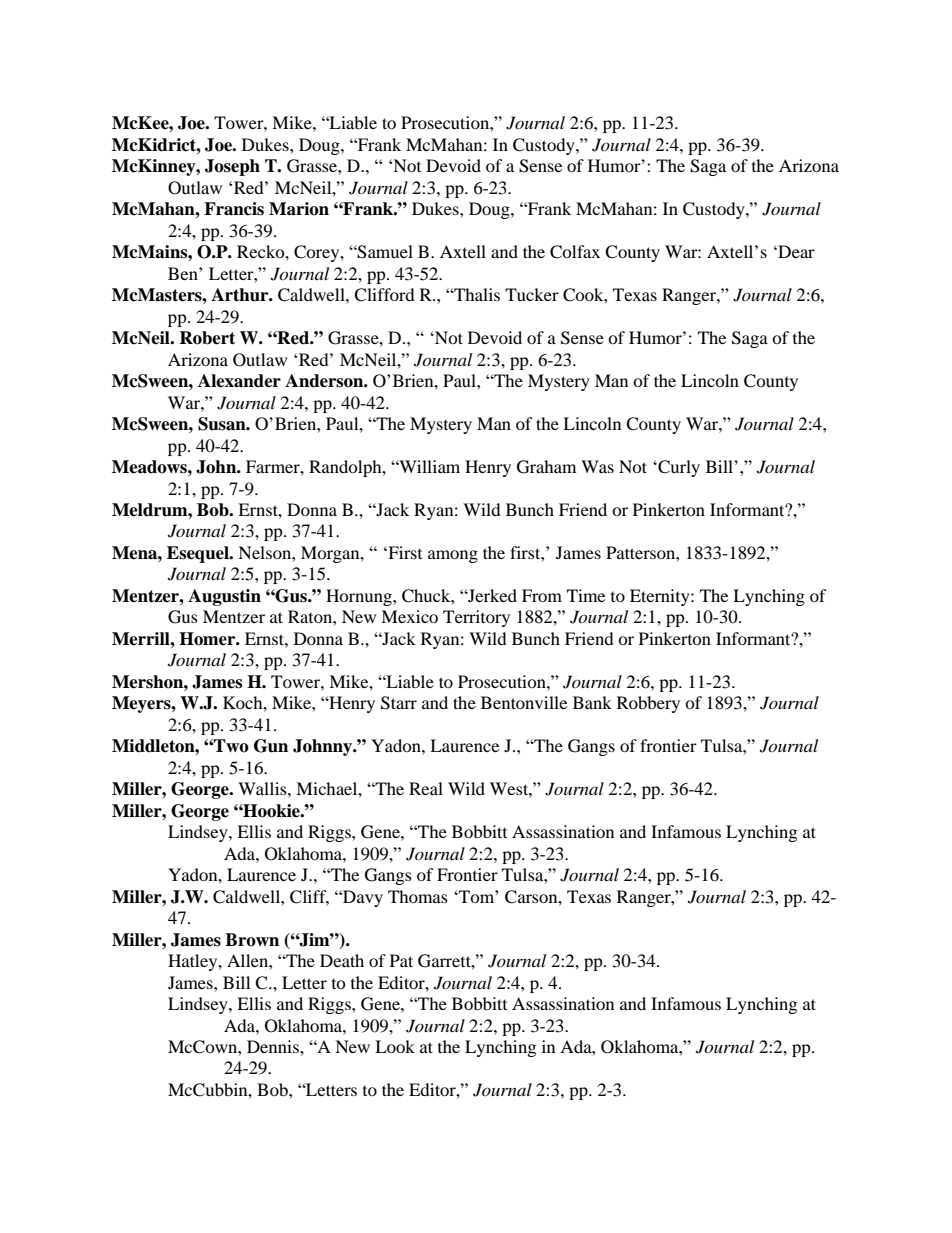 Image resolution: width=952 pixels, height=1233 pixels. Describe the element at coordinates (661, 597) in the page. I see `Eternity` at that location.
